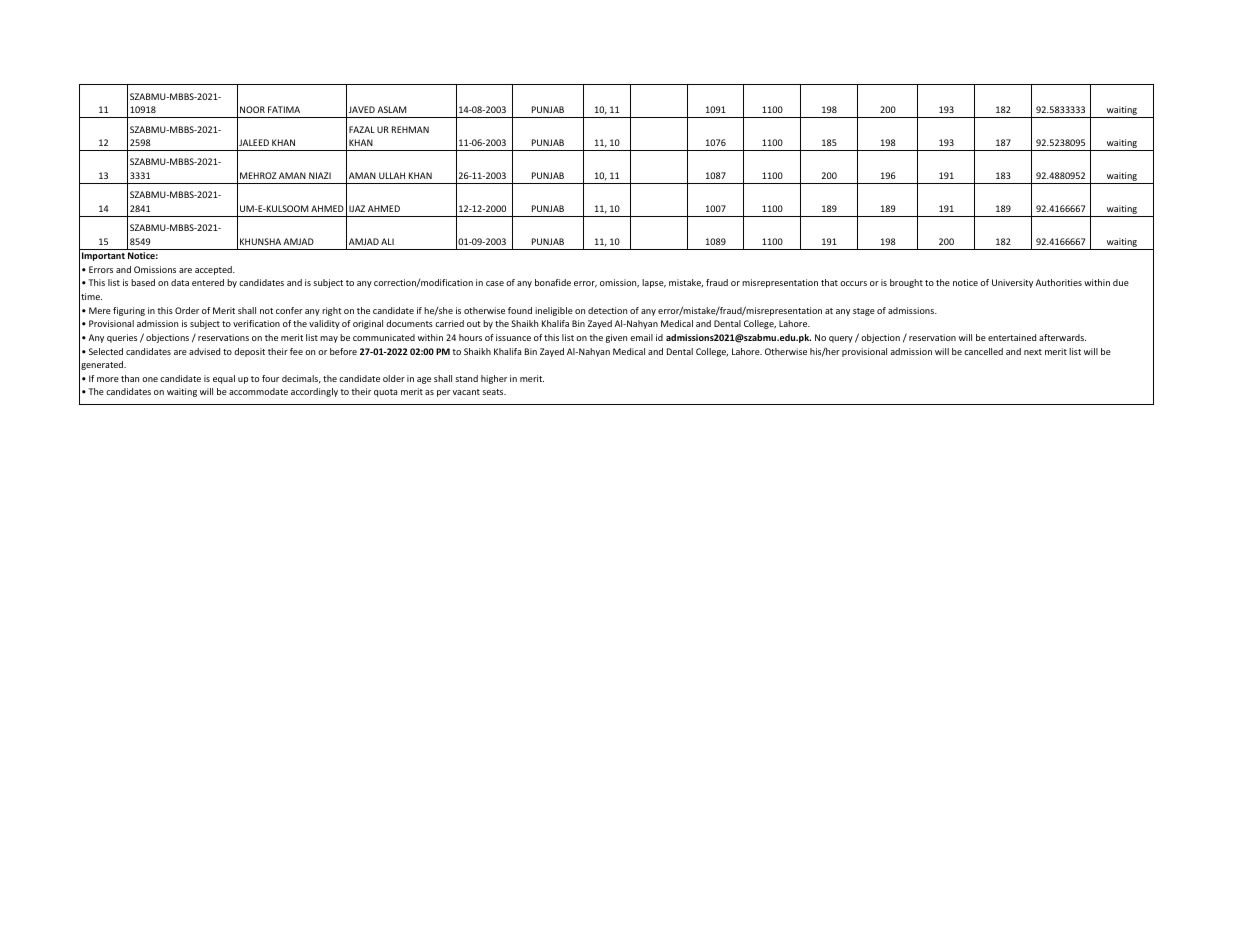  I want to click on equal, so click(224, 379).
